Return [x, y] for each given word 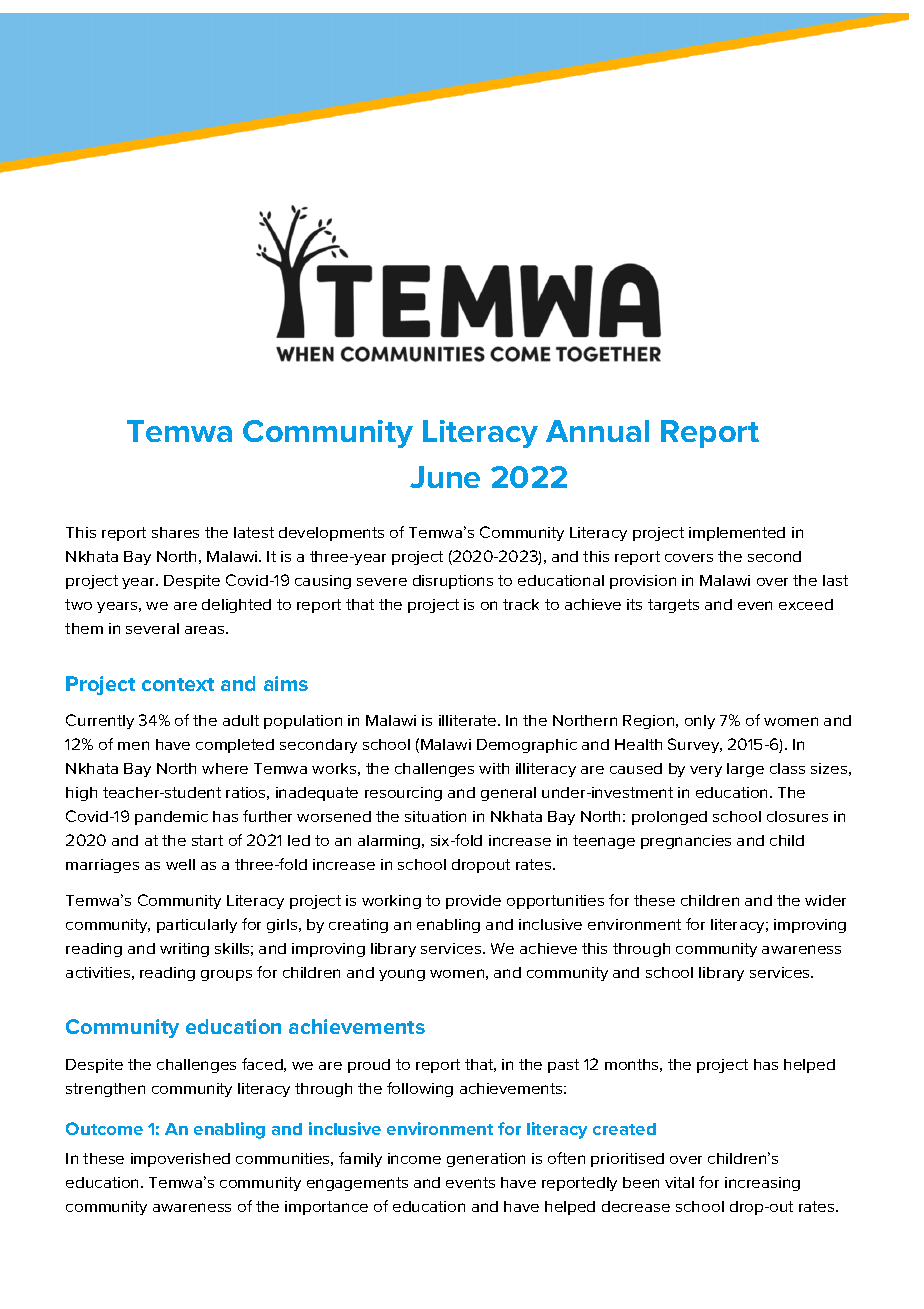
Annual [597, 431]
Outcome [104, 1128]
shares [175, 532]
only [700, 722]
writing [184, 950]
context [178, 684]
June [445, 477]
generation [486, 1160]
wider [825, 900]
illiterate [469, 720]
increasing [762, 1184]
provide [473, 902]
